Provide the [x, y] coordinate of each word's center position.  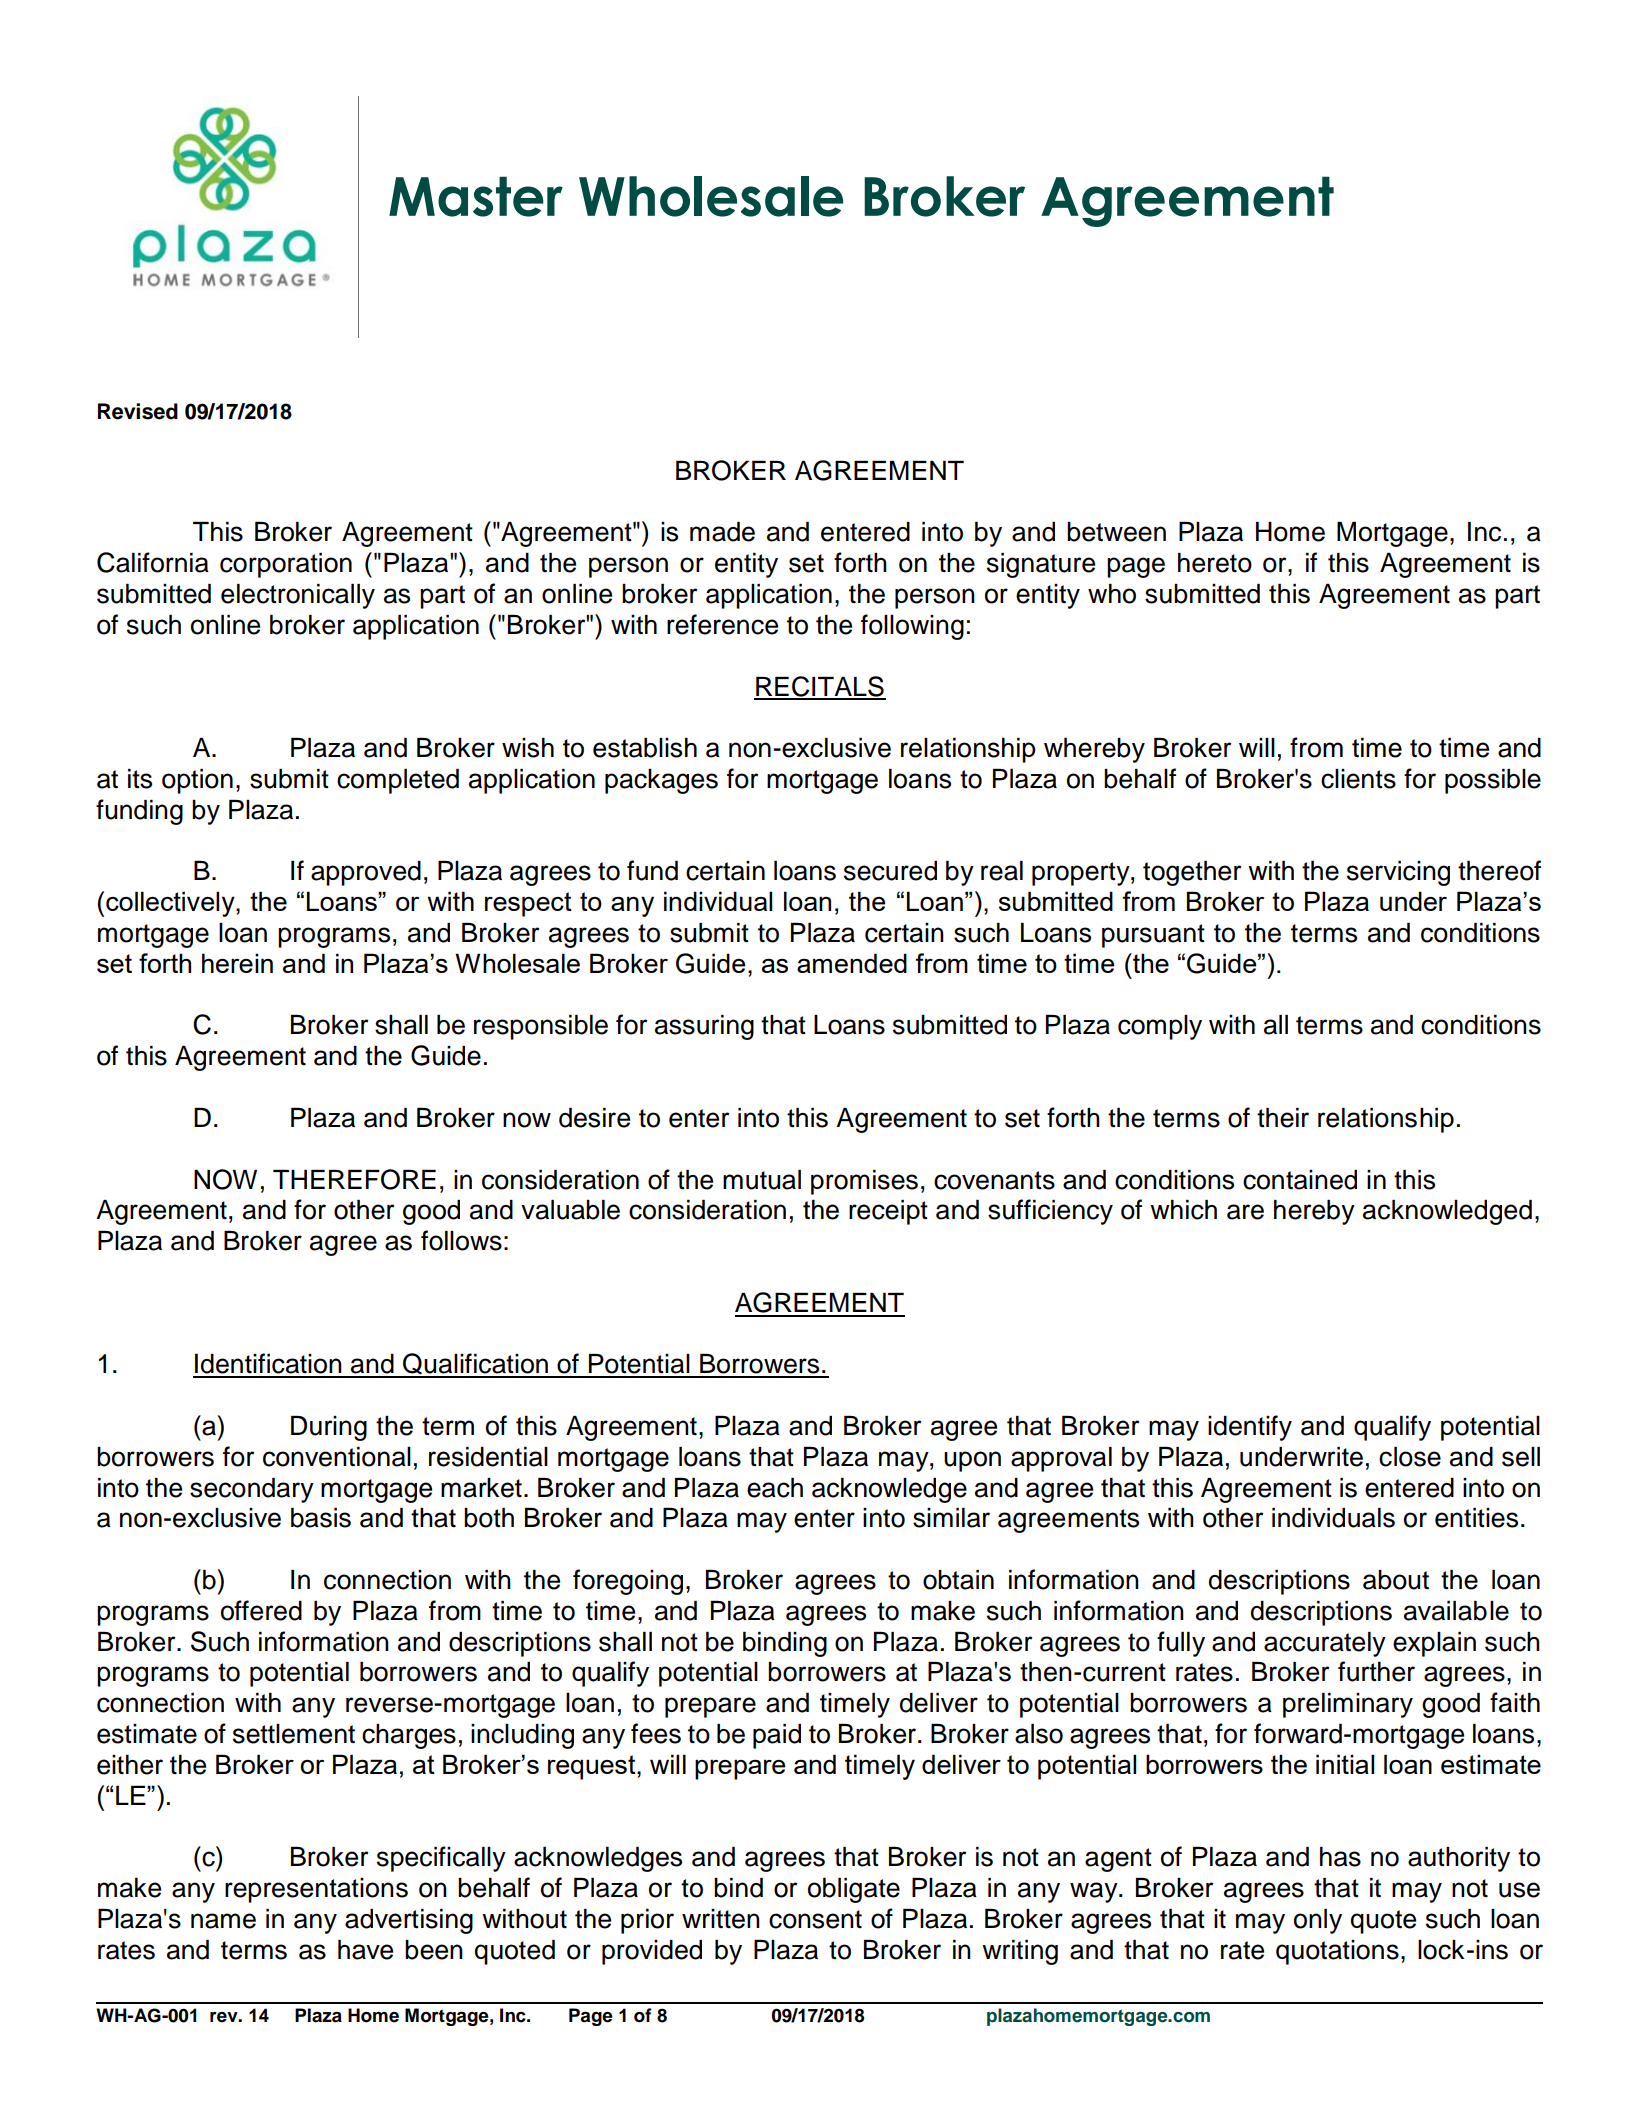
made [722, 532]
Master [476, 196]
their [1283, 1118]
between [1116, 532]
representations [316, 1890]
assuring [704, 1027]
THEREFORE [354, 1179]
